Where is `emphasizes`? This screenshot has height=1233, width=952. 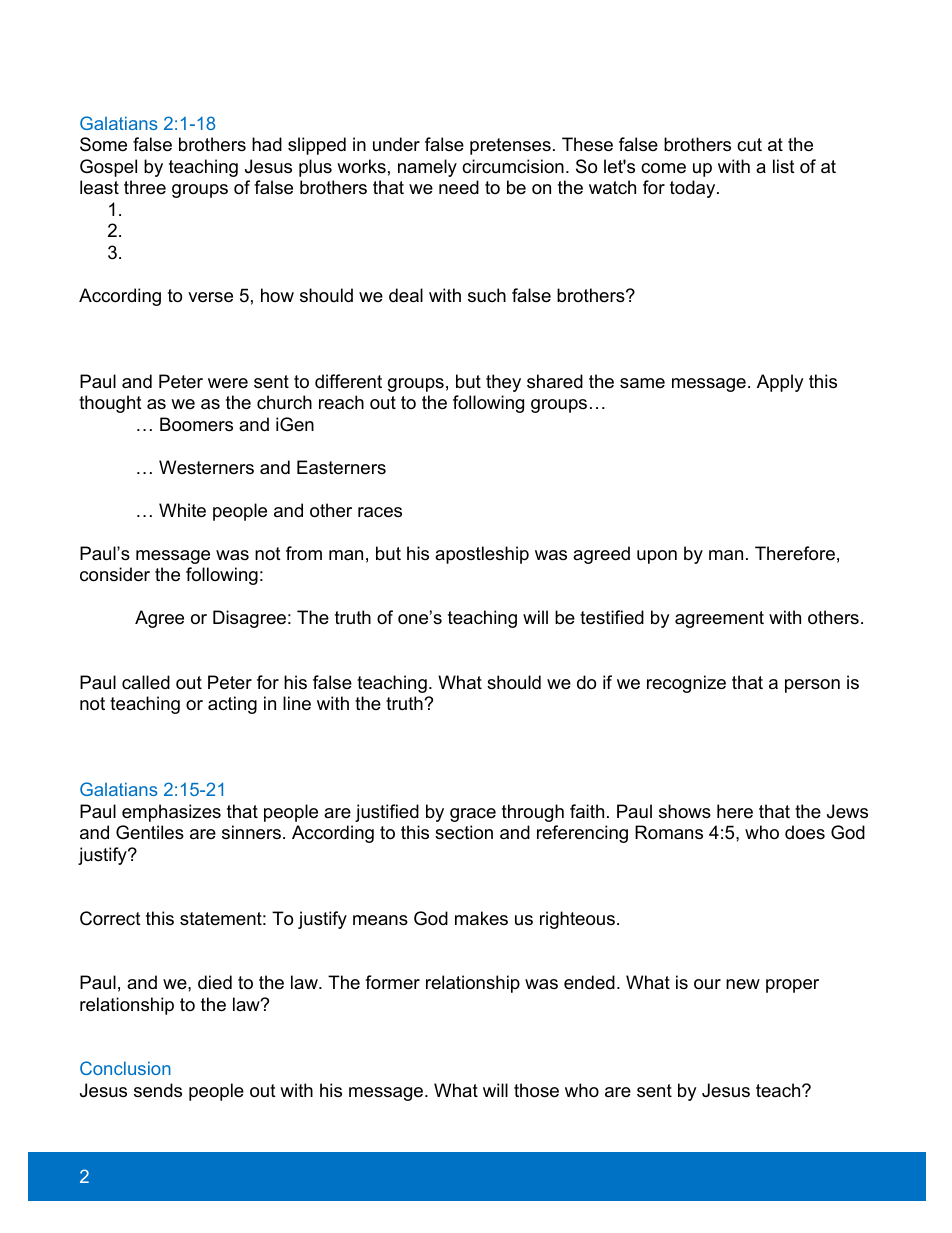
emphasizes is located at coordinates (171, 813).
